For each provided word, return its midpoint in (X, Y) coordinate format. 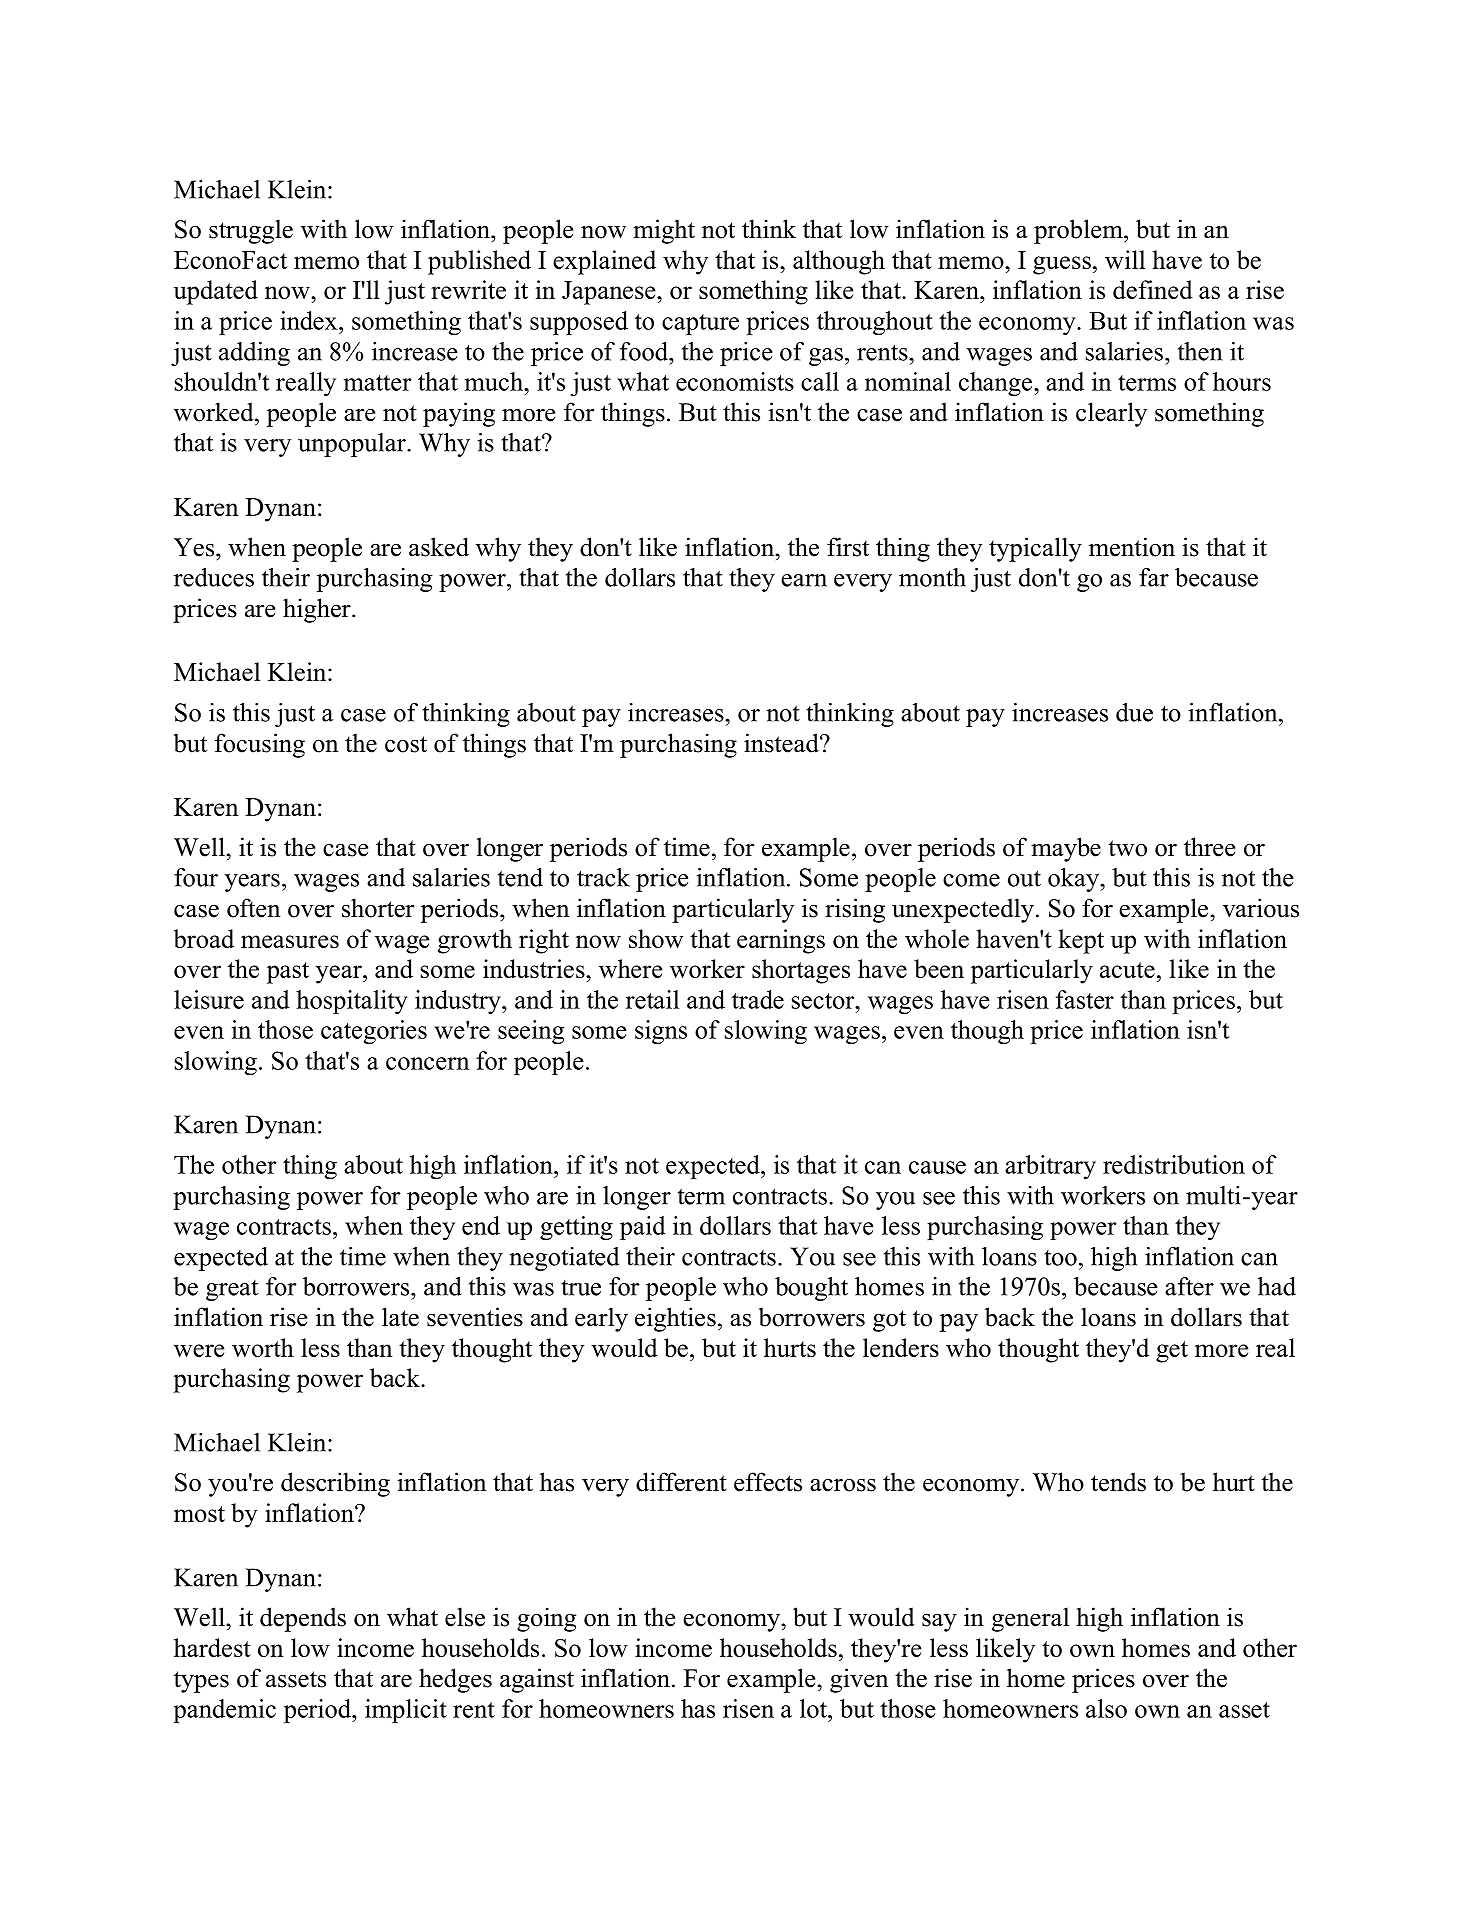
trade (758, 999)
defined (1153, 289)
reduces (214, 577)
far (1154, 577)
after (1189, 1286)
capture (700, 324)
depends (303, 1619)
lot (814, 1708)
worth (263, 1347)
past (288, 973)
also (1106, 1708)
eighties (675, 1319)
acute (1127, 970)
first (848, 547)
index (310, 320)
